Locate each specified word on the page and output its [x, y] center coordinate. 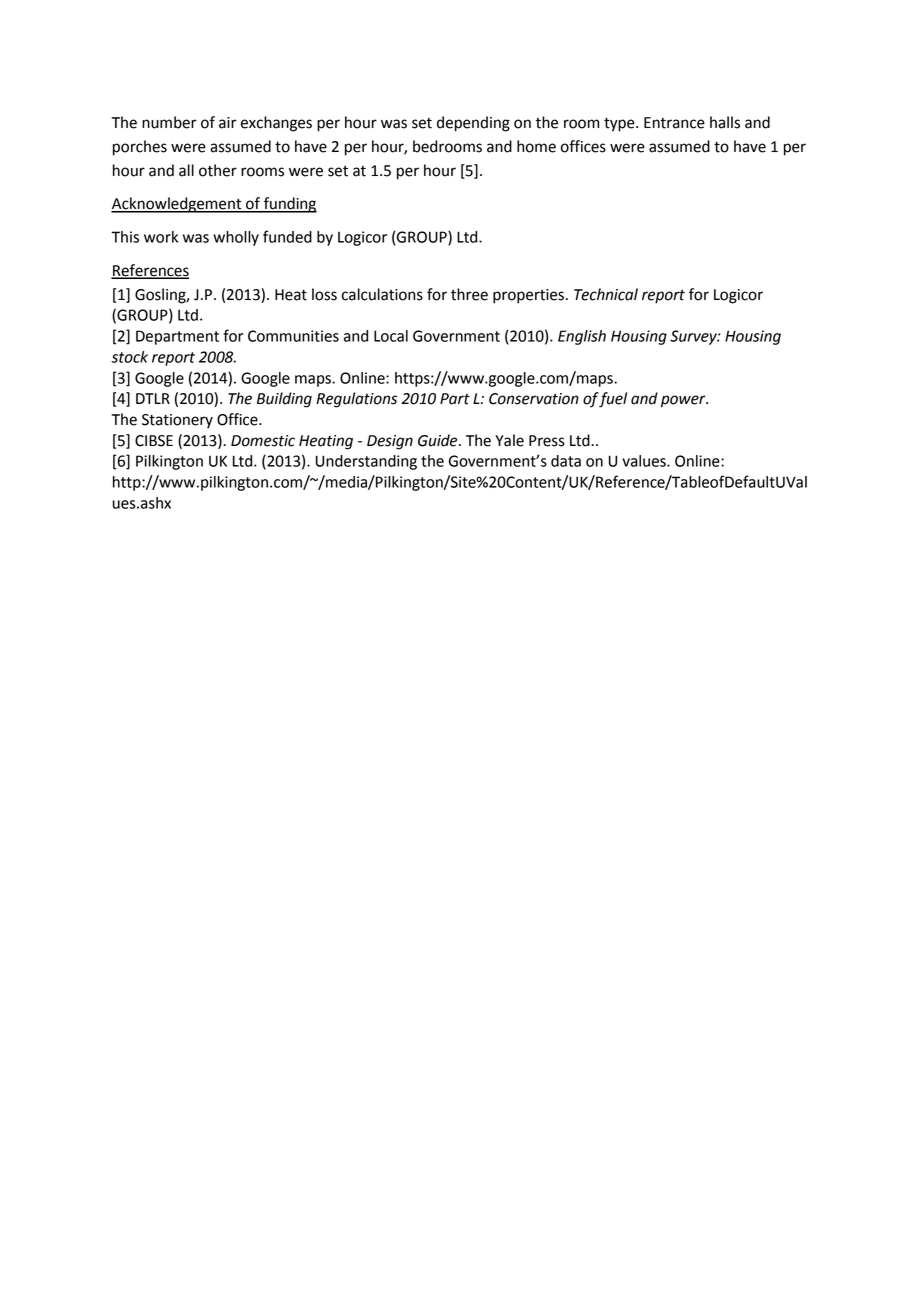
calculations [382, 294]
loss [324, 294]
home [536, 146]
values [645, 461]
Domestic [263, 441]
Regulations [356, 400]
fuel [613, 400]
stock [129, 357]
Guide [439, 440]
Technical [606, 294]
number [169, 122]
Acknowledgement [177, 205]
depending [473, 124]
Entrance [674, 123]
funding [289, 205]
